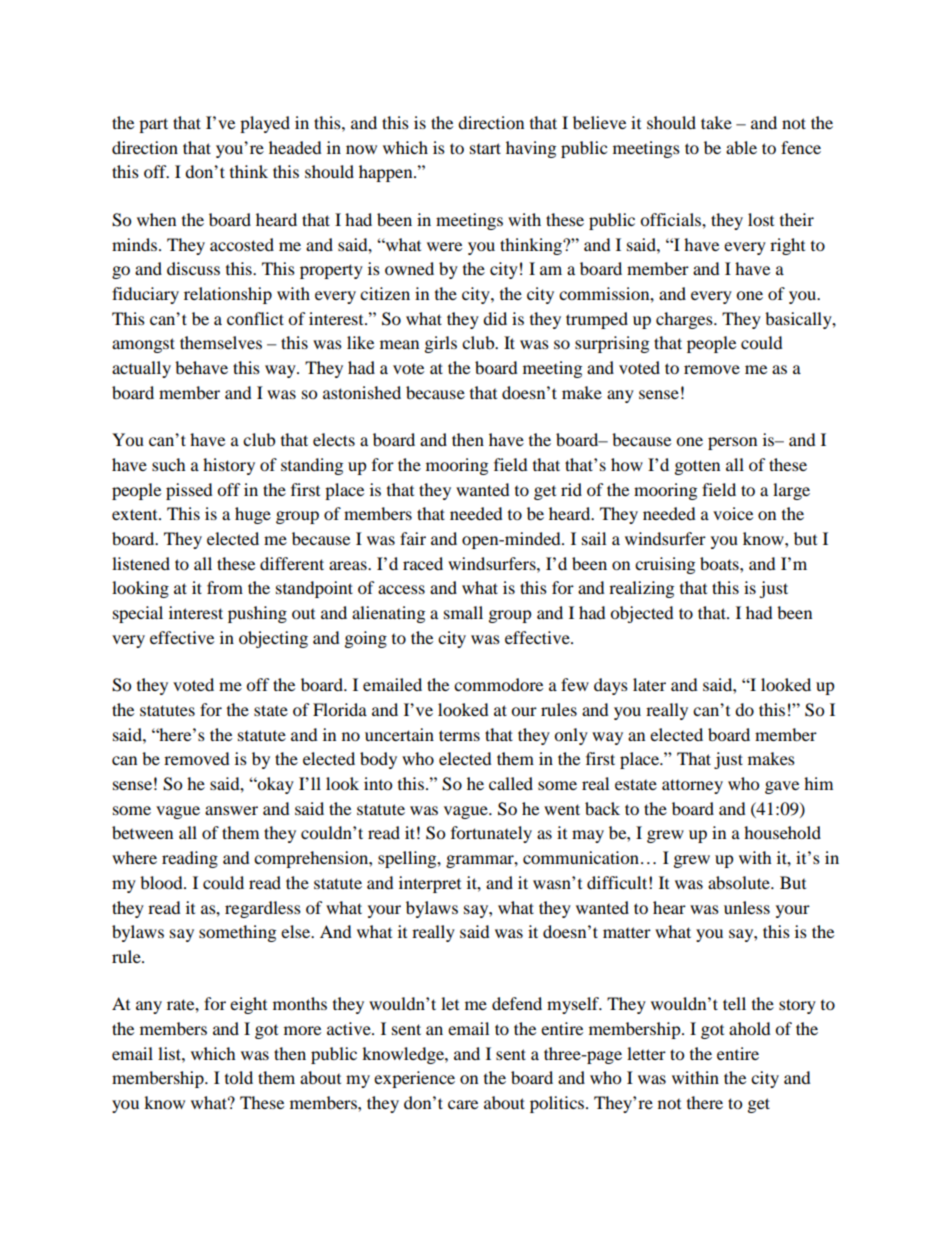 Image resolution: width=952 pixels, height=1233 pixels. What do you see at coordinates (741, 147) in the page?
I see `able` at bounding box center [741, 147].
